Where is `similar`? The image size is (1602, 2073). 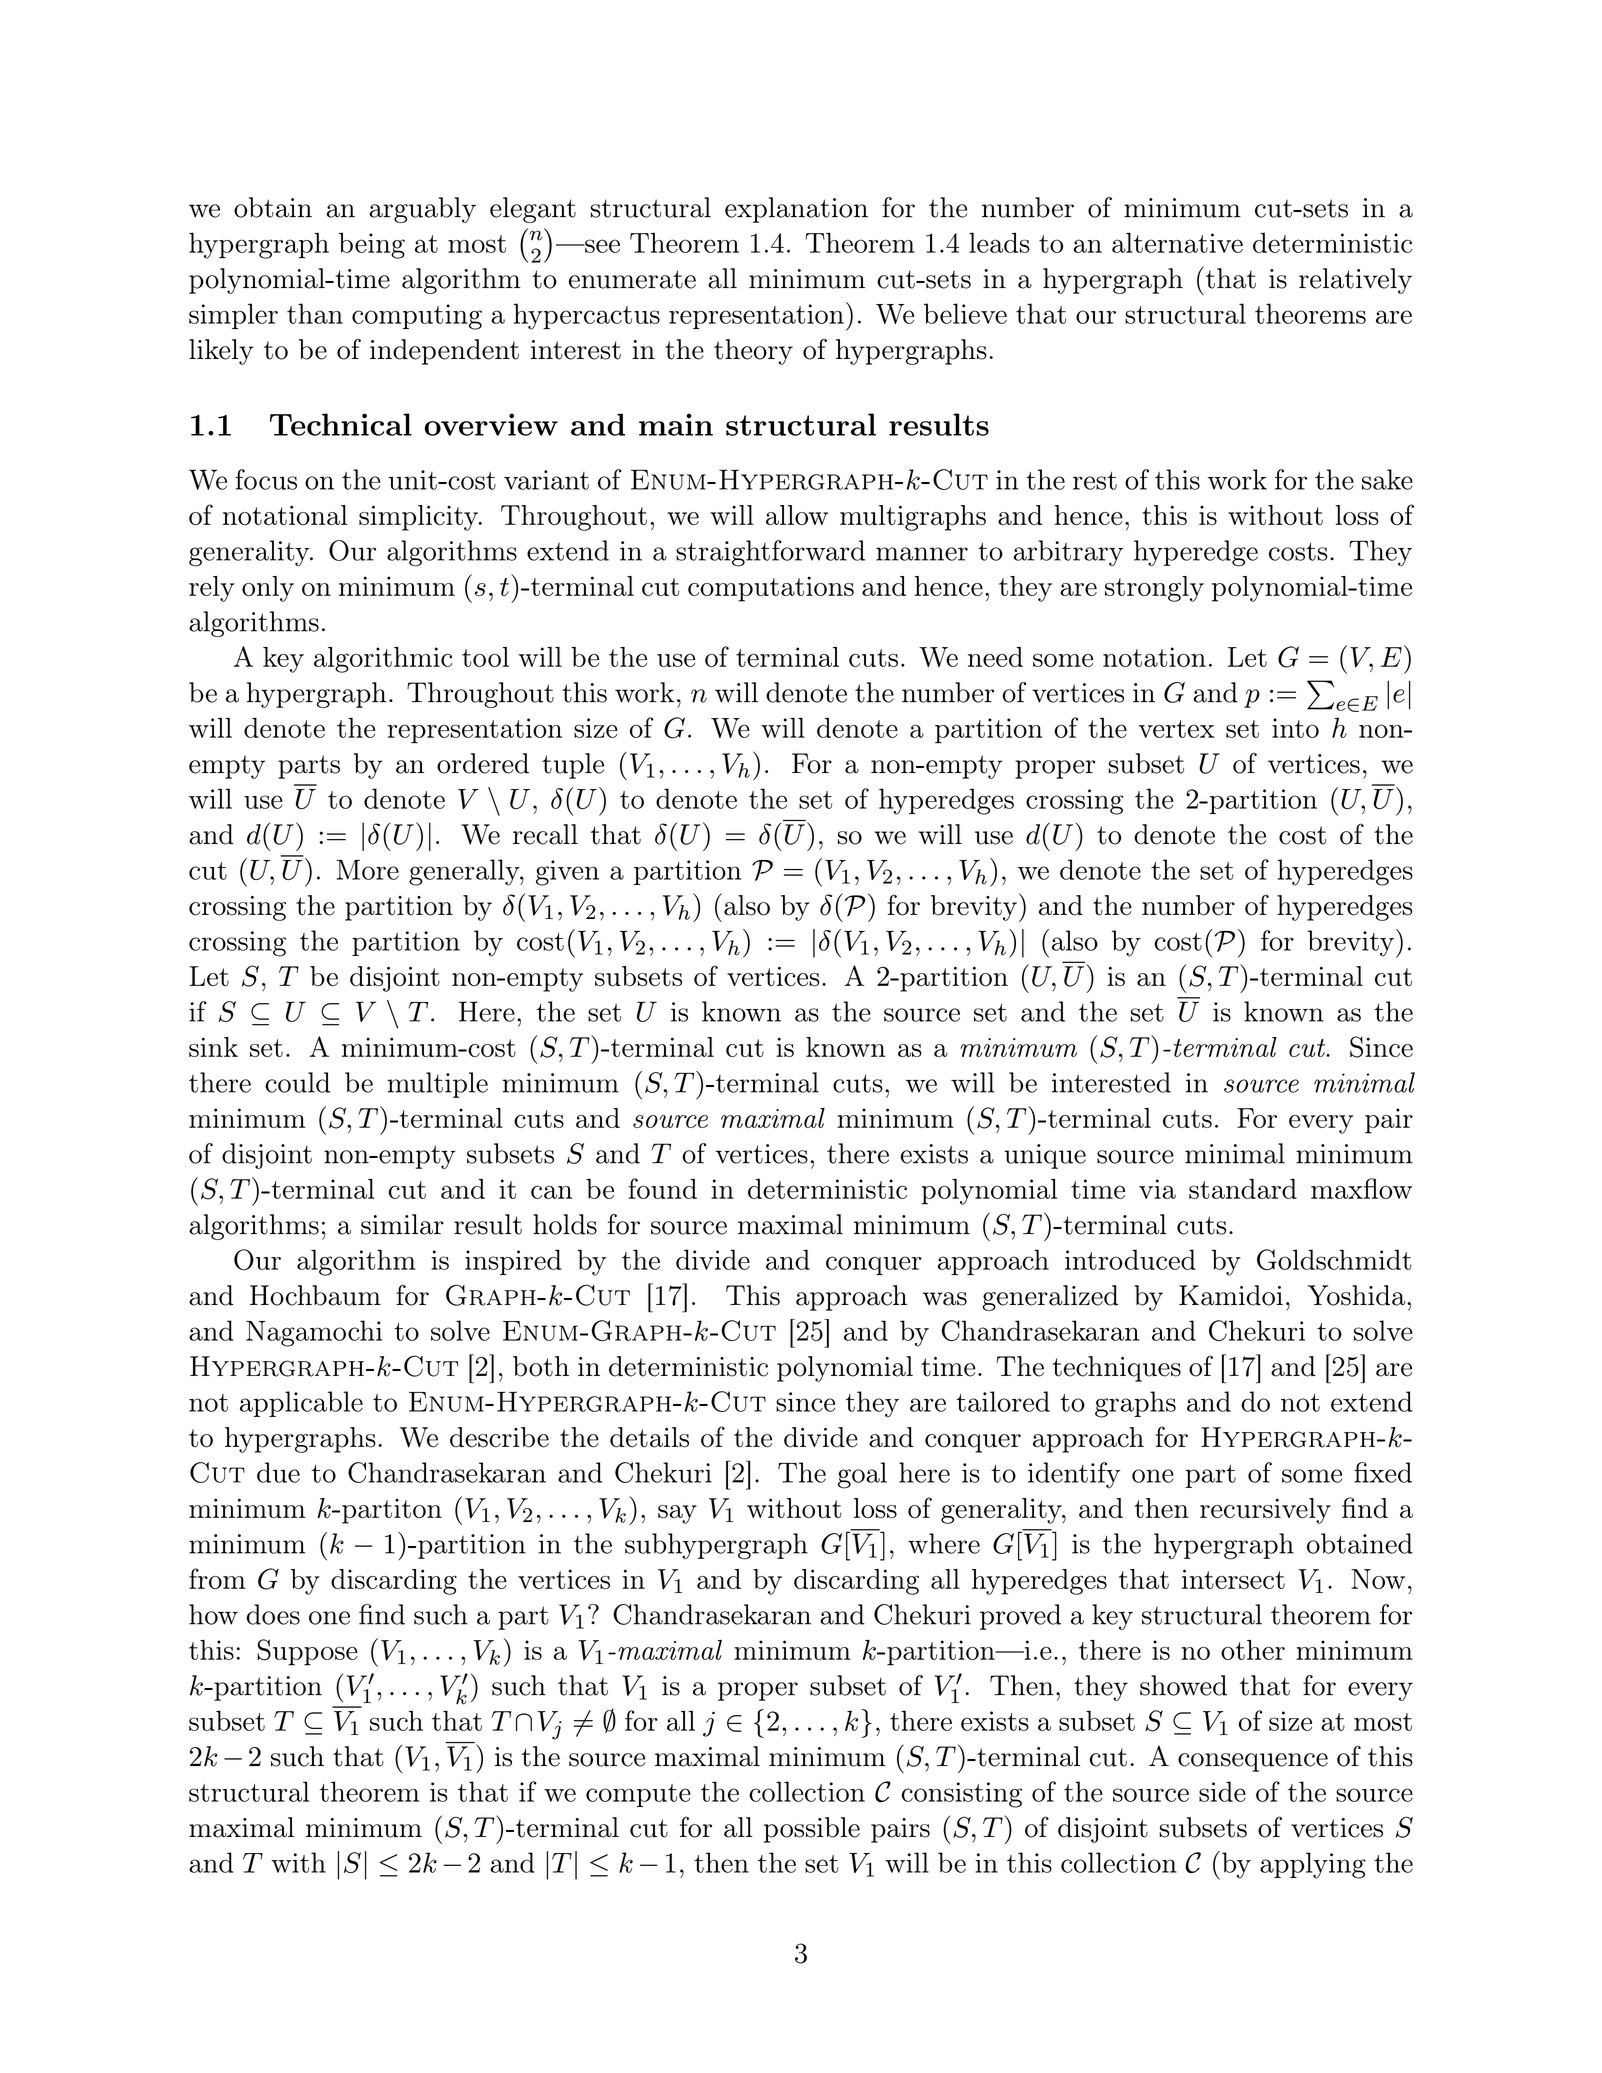
similar is located at coordinates (402, 1224).
